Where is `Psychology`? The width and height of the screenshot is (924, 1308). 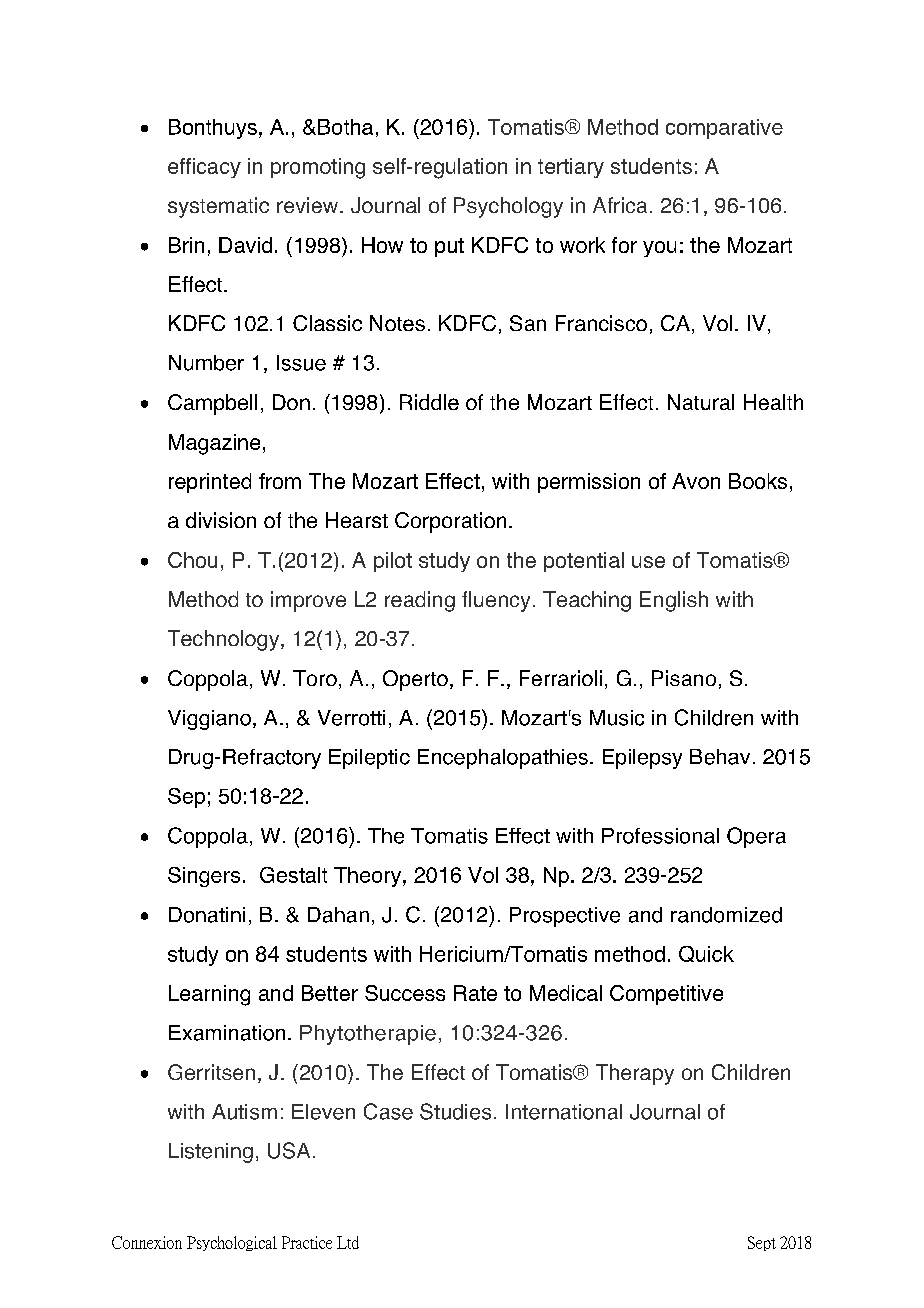
Psychology is located at coordinates (508, 207).
